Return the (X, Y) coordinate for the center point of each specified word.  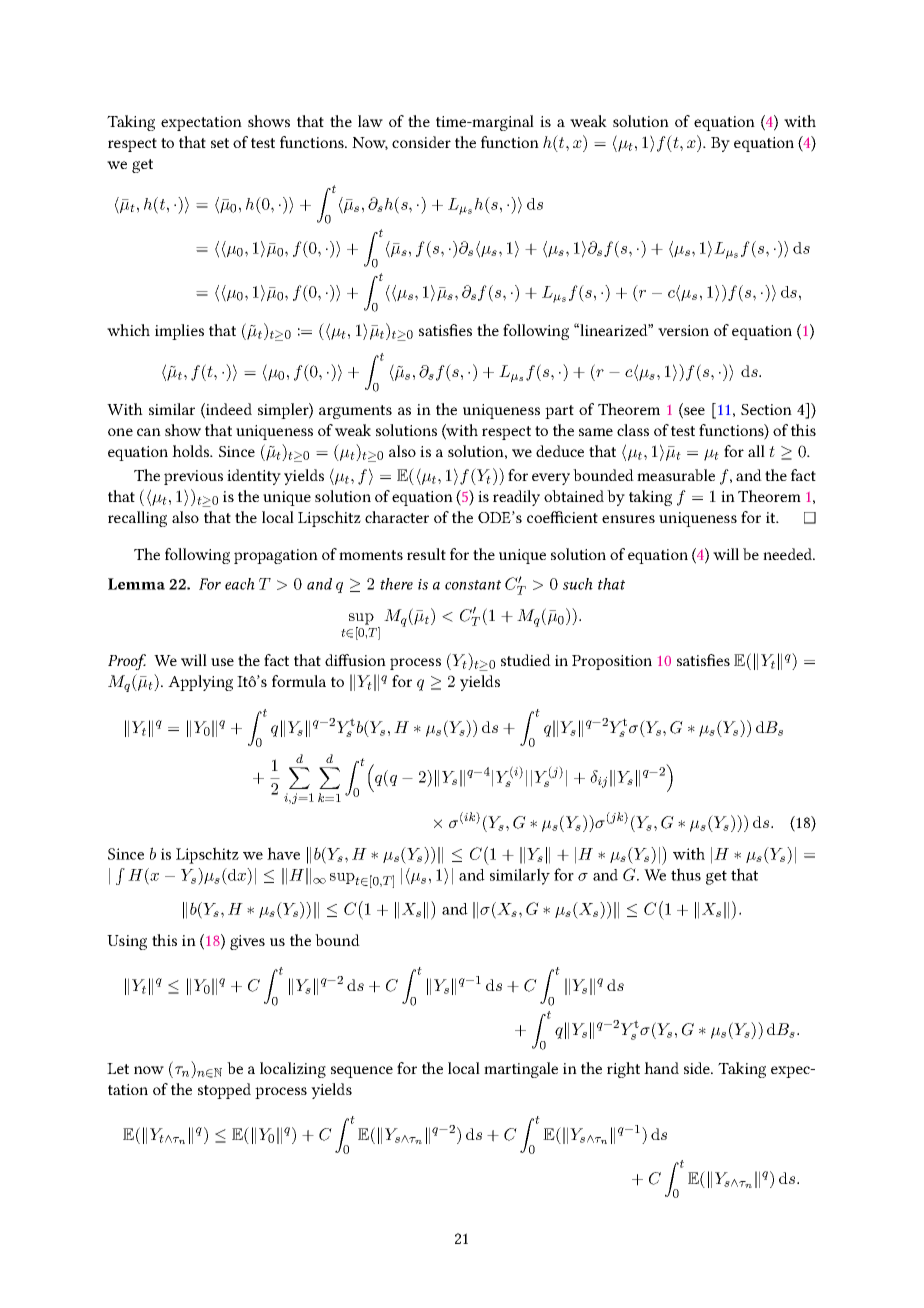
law (370, 121)
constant (473, 585)
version (683, 330)
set (220, 143)
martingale (521, 1070)
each (240, 584)
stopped (224, 1091)
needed (789, 554)
